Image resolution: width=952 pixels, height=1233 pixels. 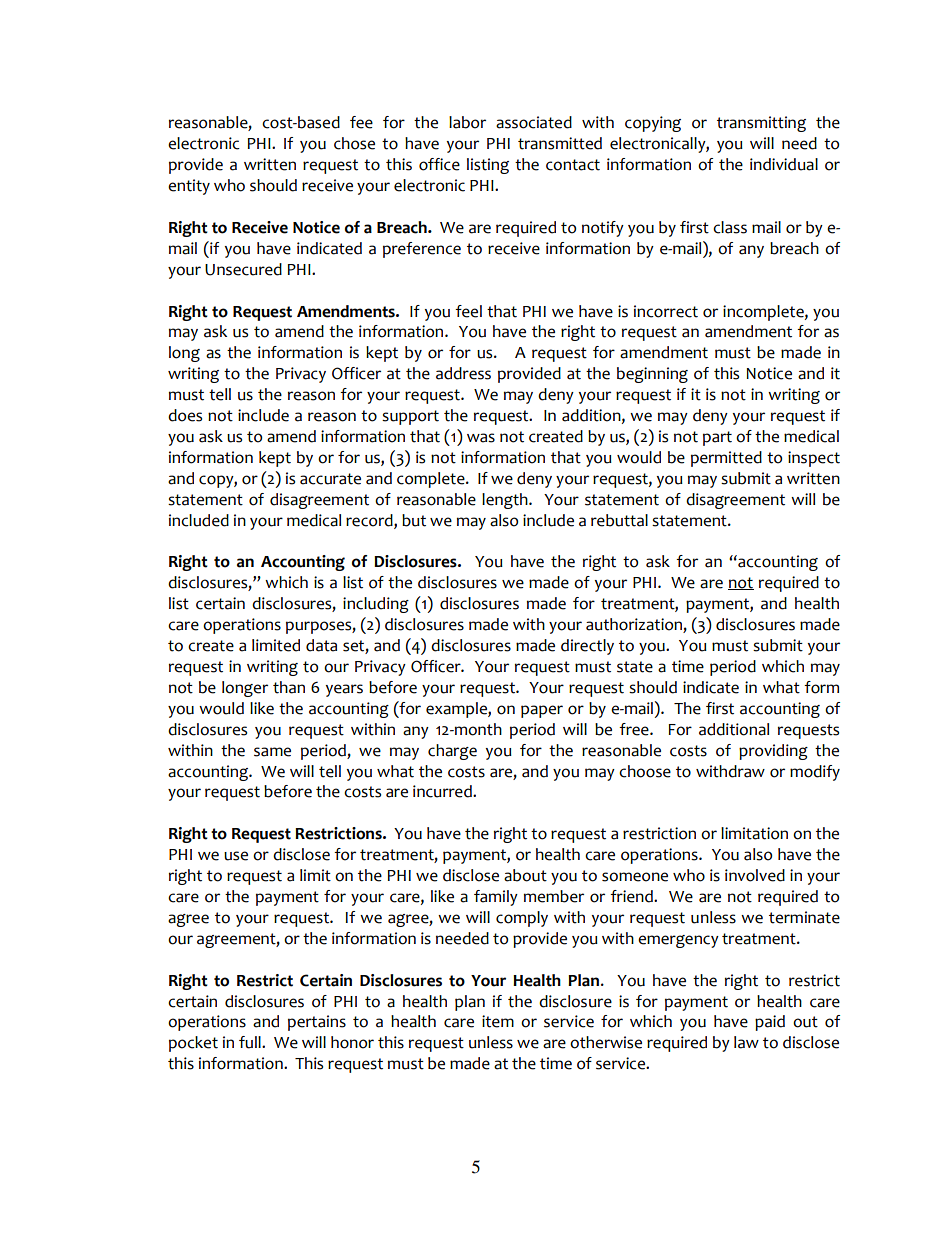 I want to click on was, so click(x=481, y=438).
